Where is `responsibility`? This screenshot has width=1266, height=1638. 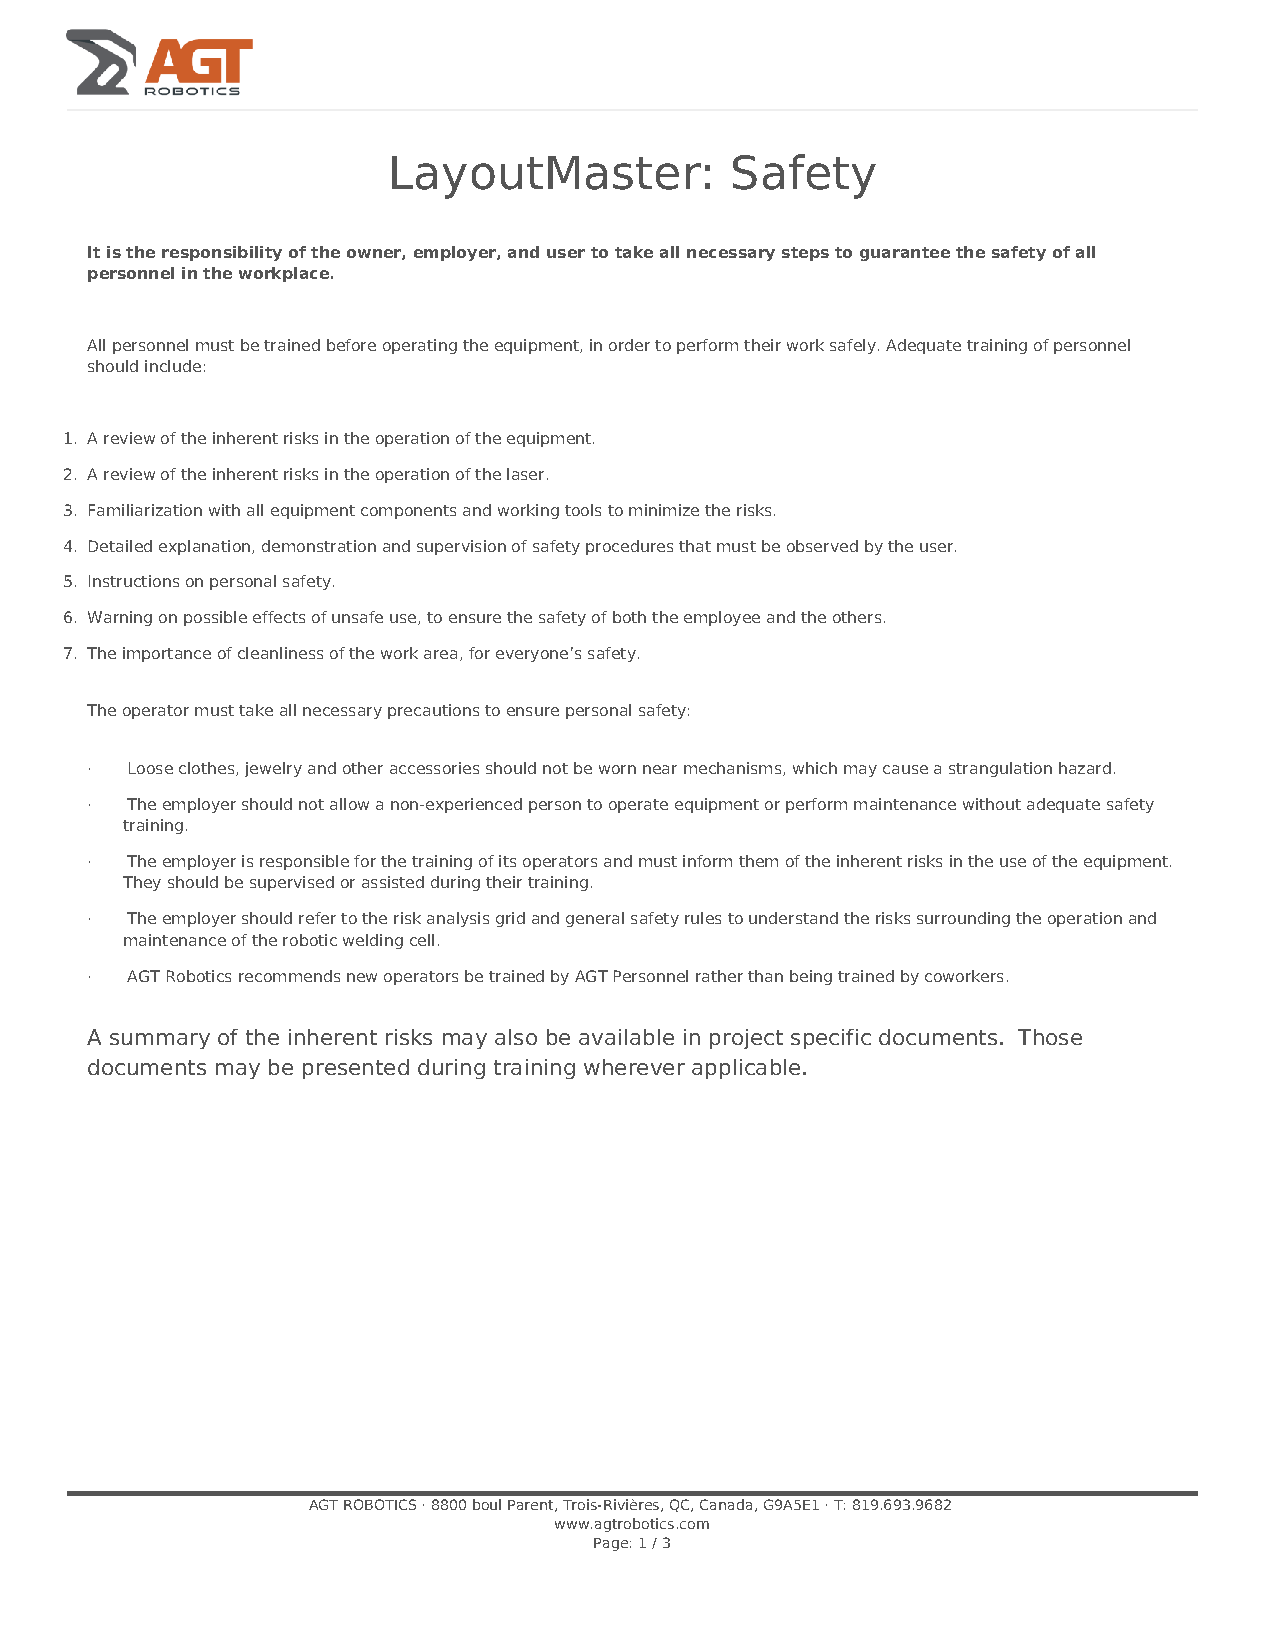
responsibility is located at coordinates (222, 253).
